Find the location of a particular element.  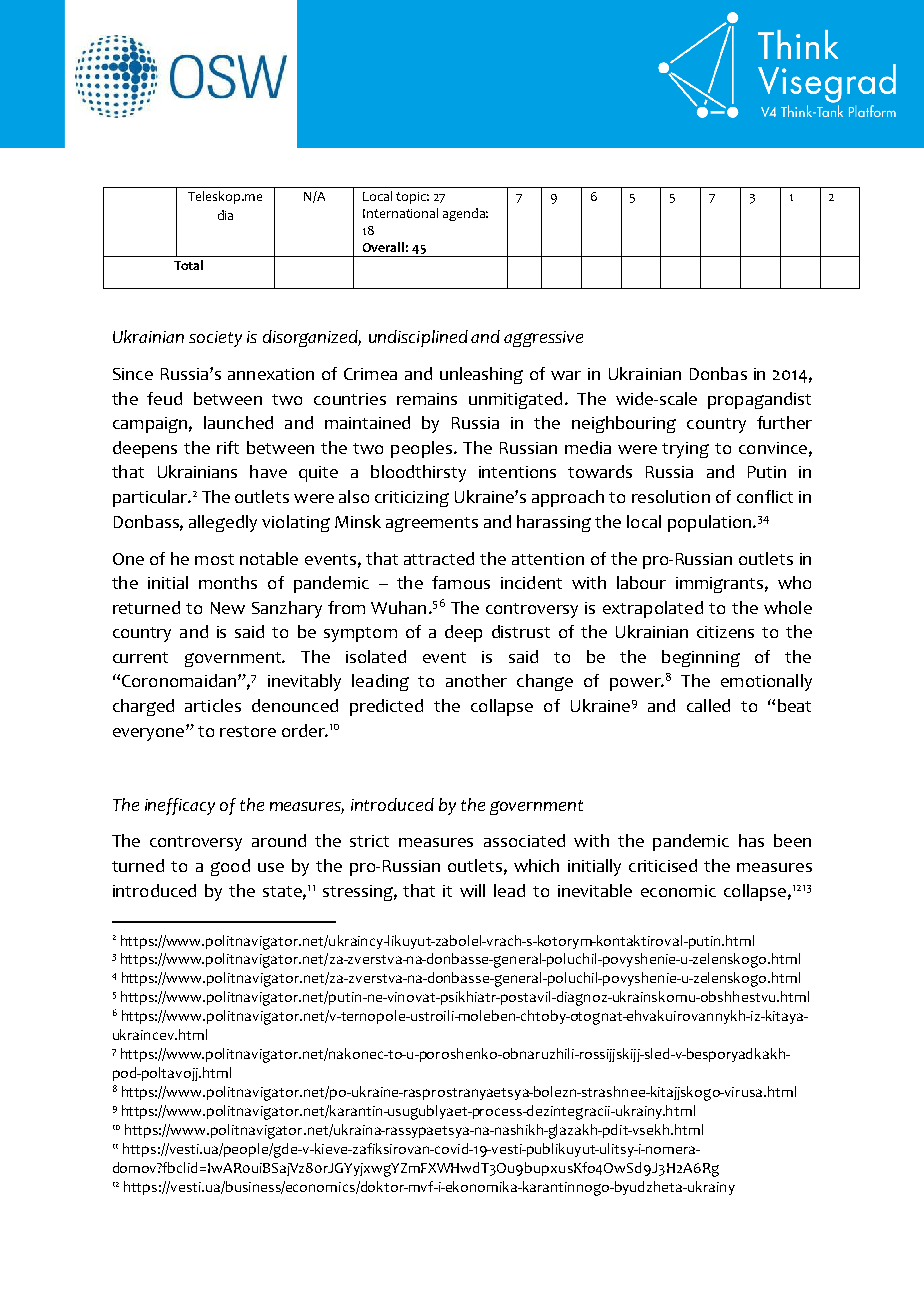

another is located at coordinates (476, 680).
